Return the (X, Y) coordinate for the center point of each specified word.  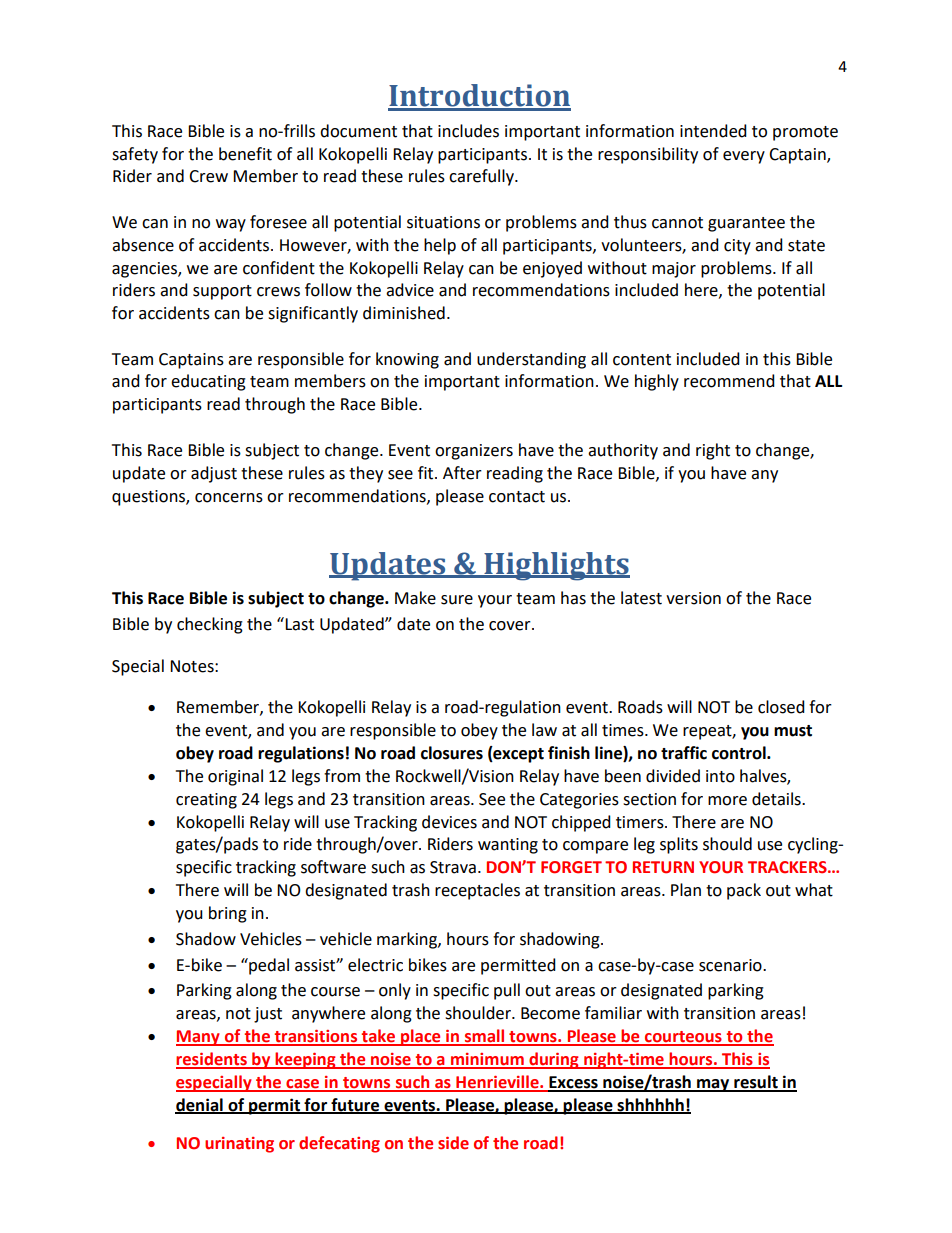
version (693, 598)
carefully (482, 177)
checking (210, 625)
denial (200, 1105)
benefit (245, 154)
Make (415, 598)
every (744, 157)
